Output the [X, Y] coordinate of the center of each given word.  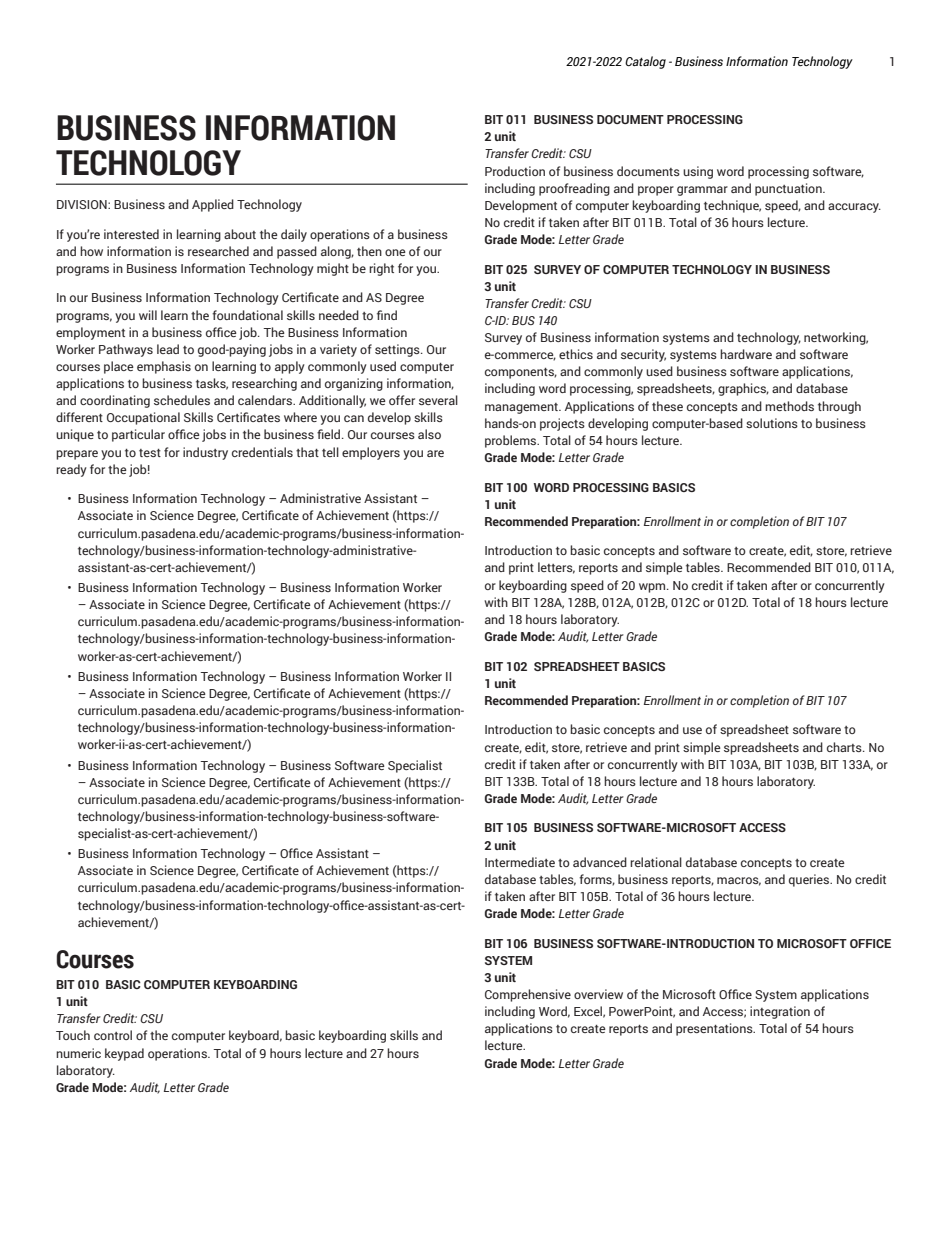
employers [371, 453]
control [113, 1035]
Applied [213, 205]
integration [780, 1012]
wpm [653, 588]
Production [515, 171]
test [150, 453]
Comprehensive [528, 995]
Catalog [645, 62]
